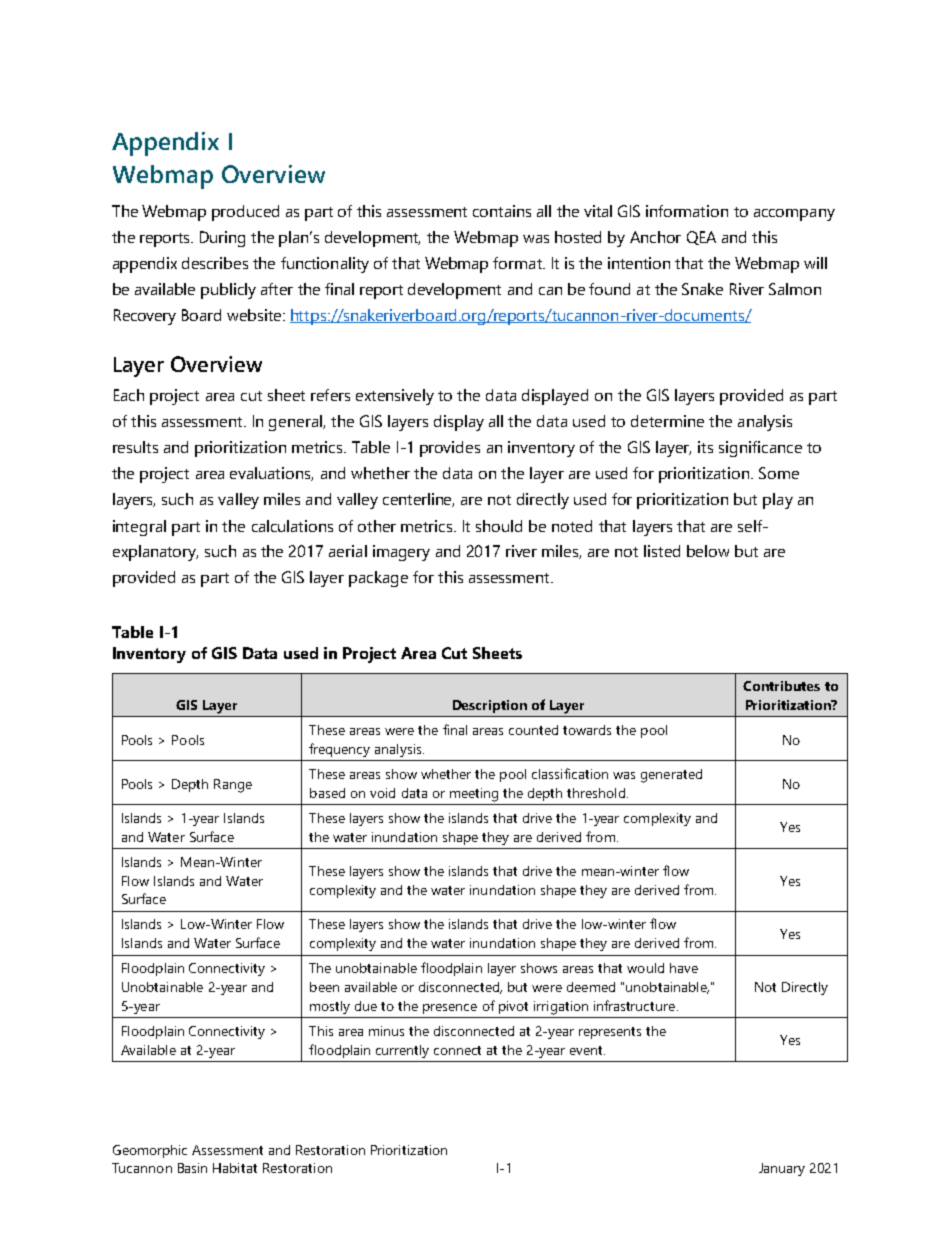  What do you see at coordinates (192, 1168) in the image?
I see `Basin` at bounding box center [192, 1168].
